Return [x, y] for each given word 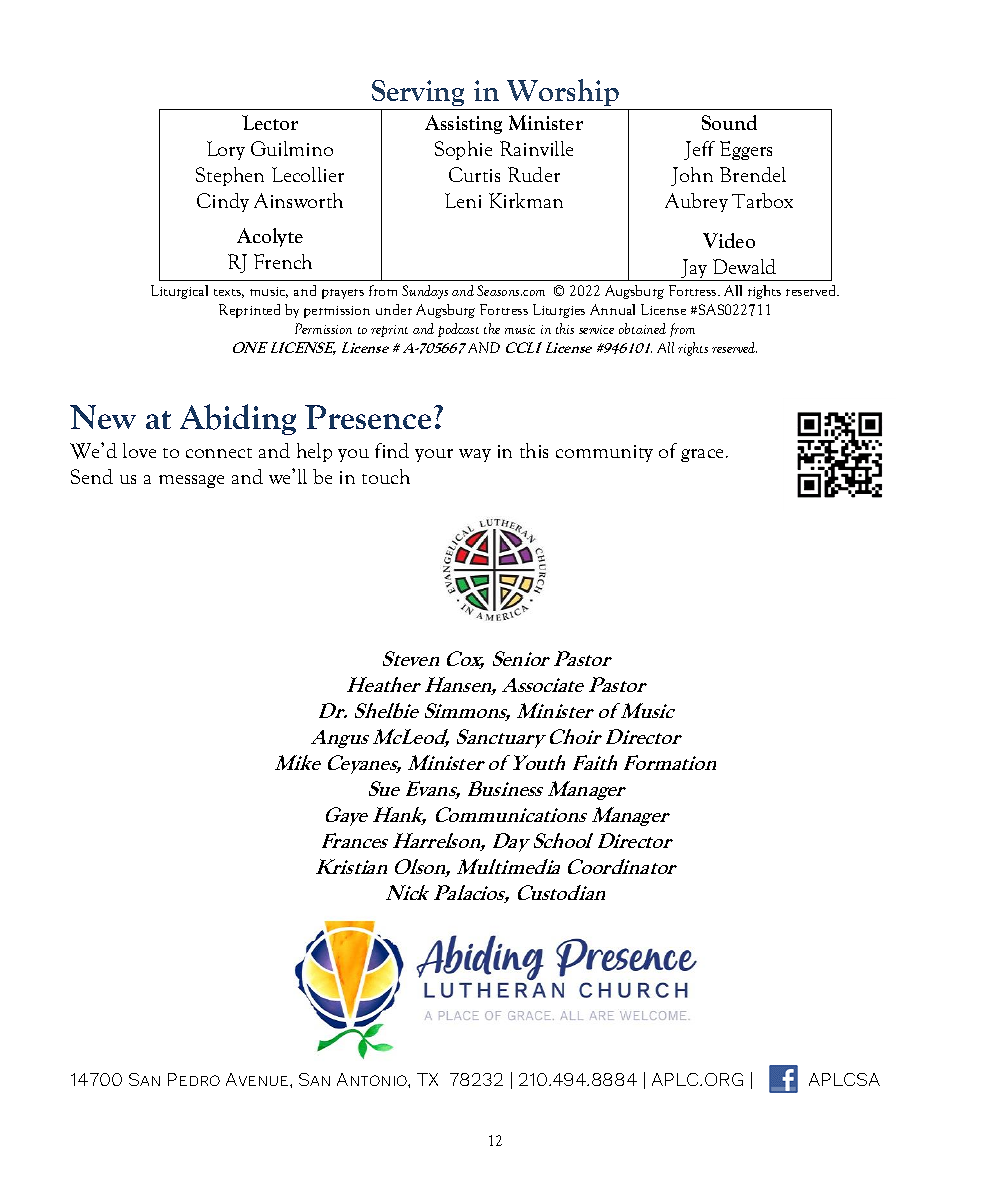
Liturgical [179, 292]
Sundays [425, 292]
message [191, 481]
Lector [270, 122]
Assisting [463, 124]
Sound [729, 122]
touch [386, 476]
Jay [695, 270]
